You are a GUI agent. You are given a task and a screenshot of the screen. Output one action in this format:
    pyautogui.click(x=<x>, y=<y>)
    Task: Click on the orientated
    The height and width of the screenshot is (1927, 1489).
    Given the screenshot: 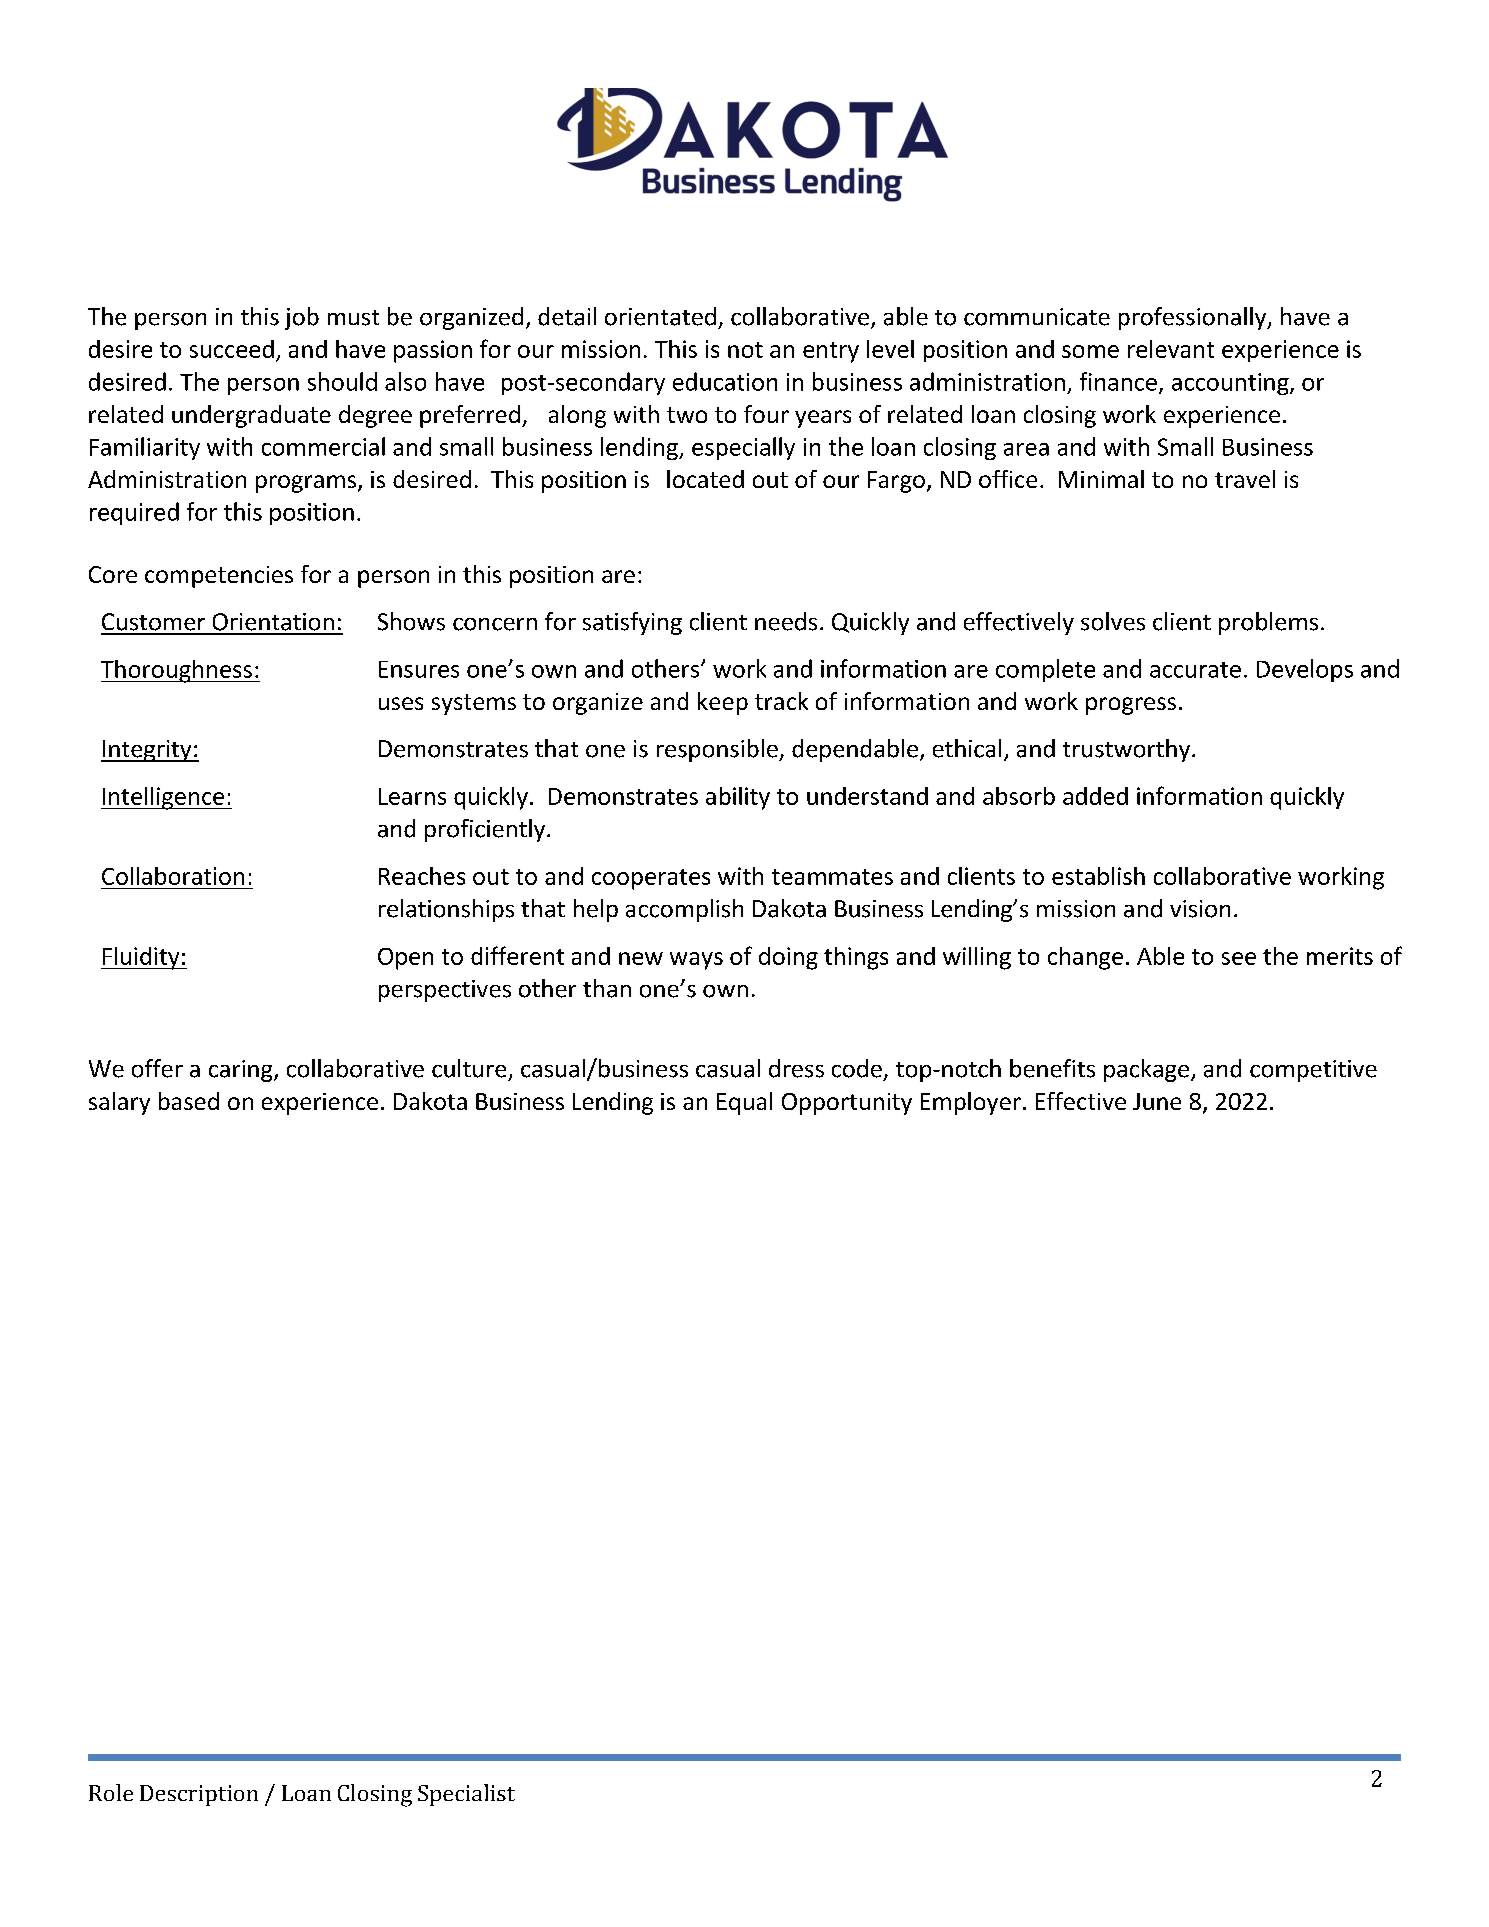 What is the action you would take?
    pyautogui.click(x=660, y=316)
